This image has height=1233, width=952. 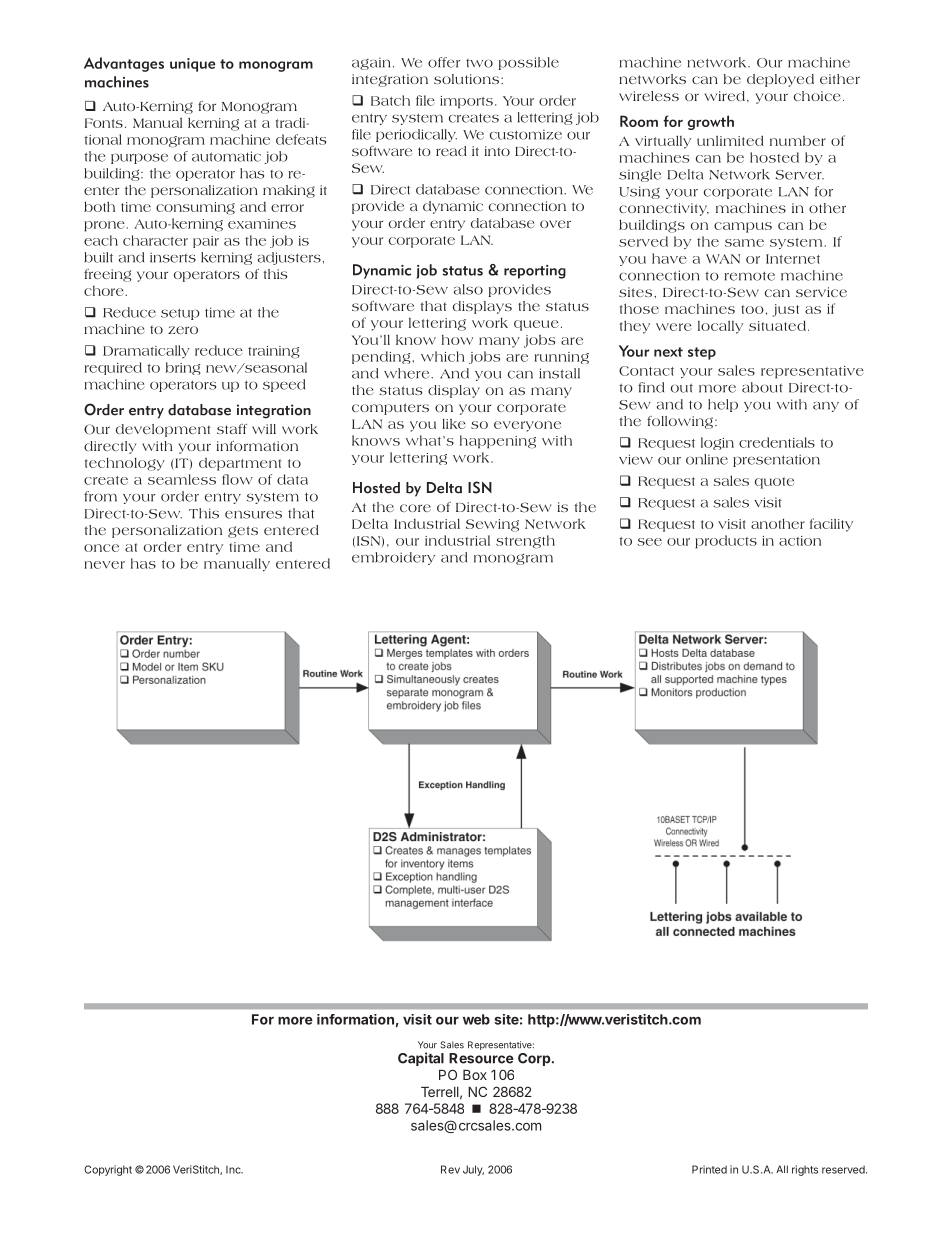 I want to click on Copyright, so click(x=108, y=1170).
